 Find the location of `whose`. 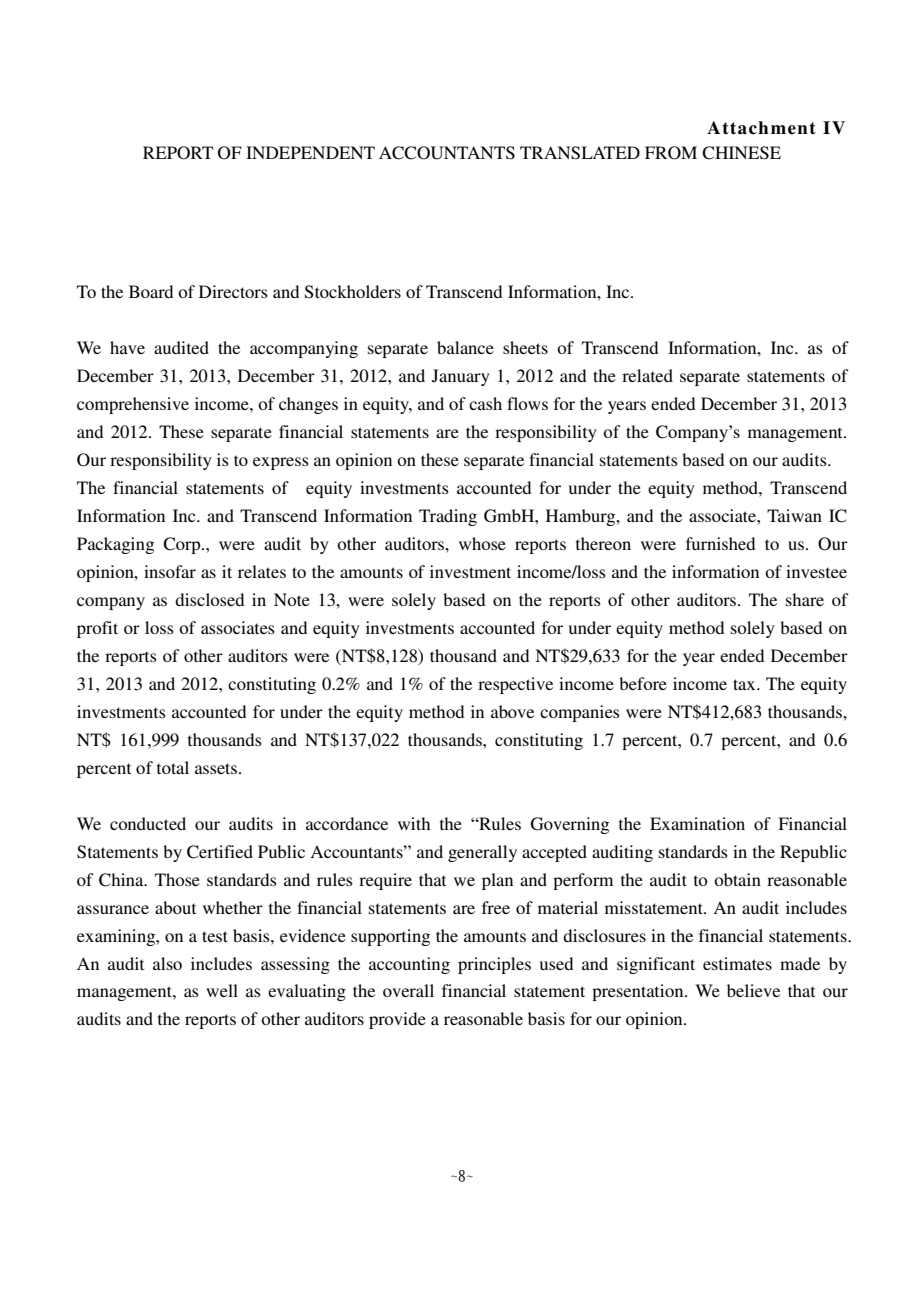

whose is located at coordinates (482, 543).
